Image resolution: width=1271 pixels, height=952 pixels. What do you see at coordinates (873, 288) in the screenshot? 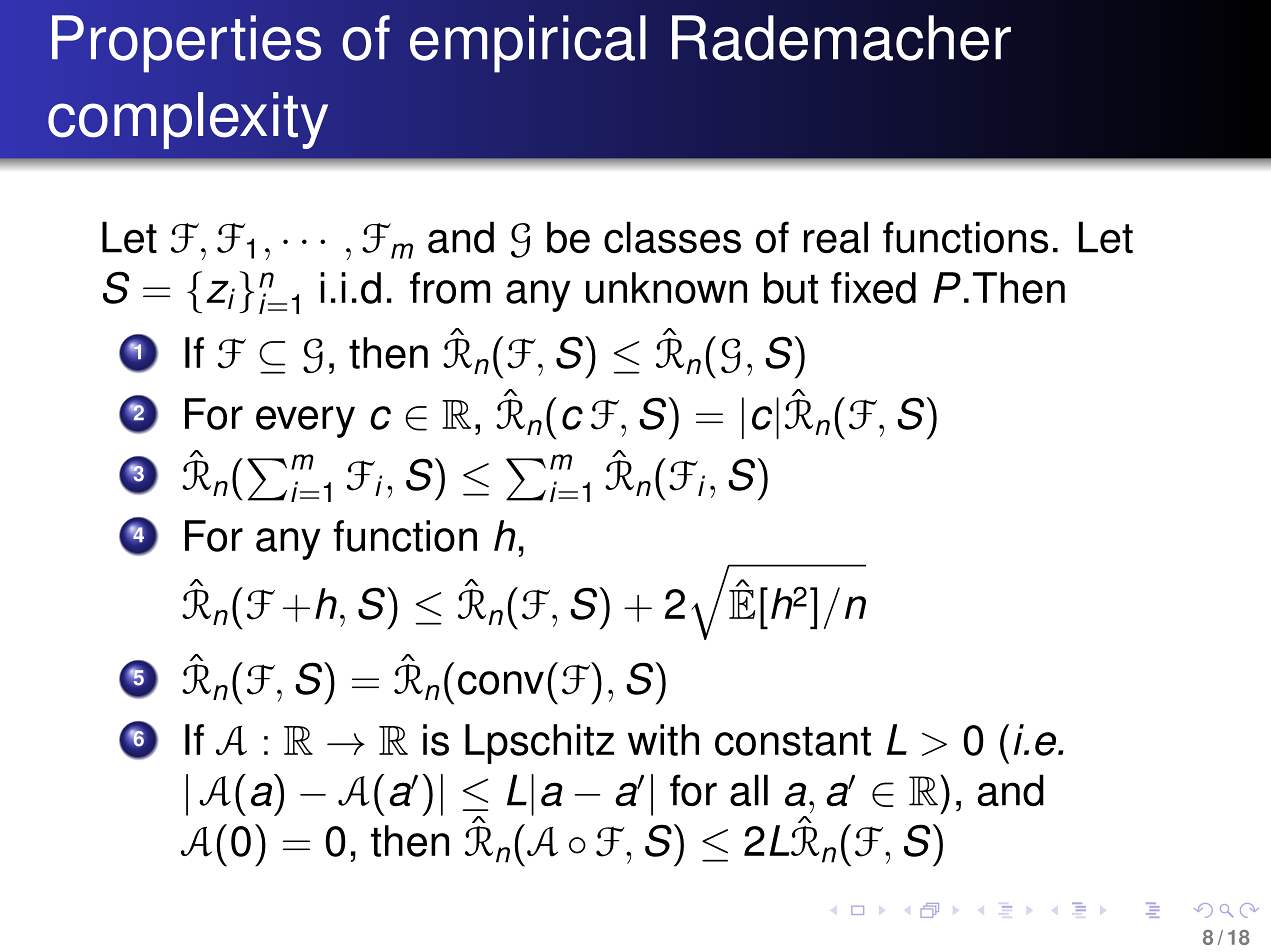
I see `fixed` at bounding box center [873, 288].
